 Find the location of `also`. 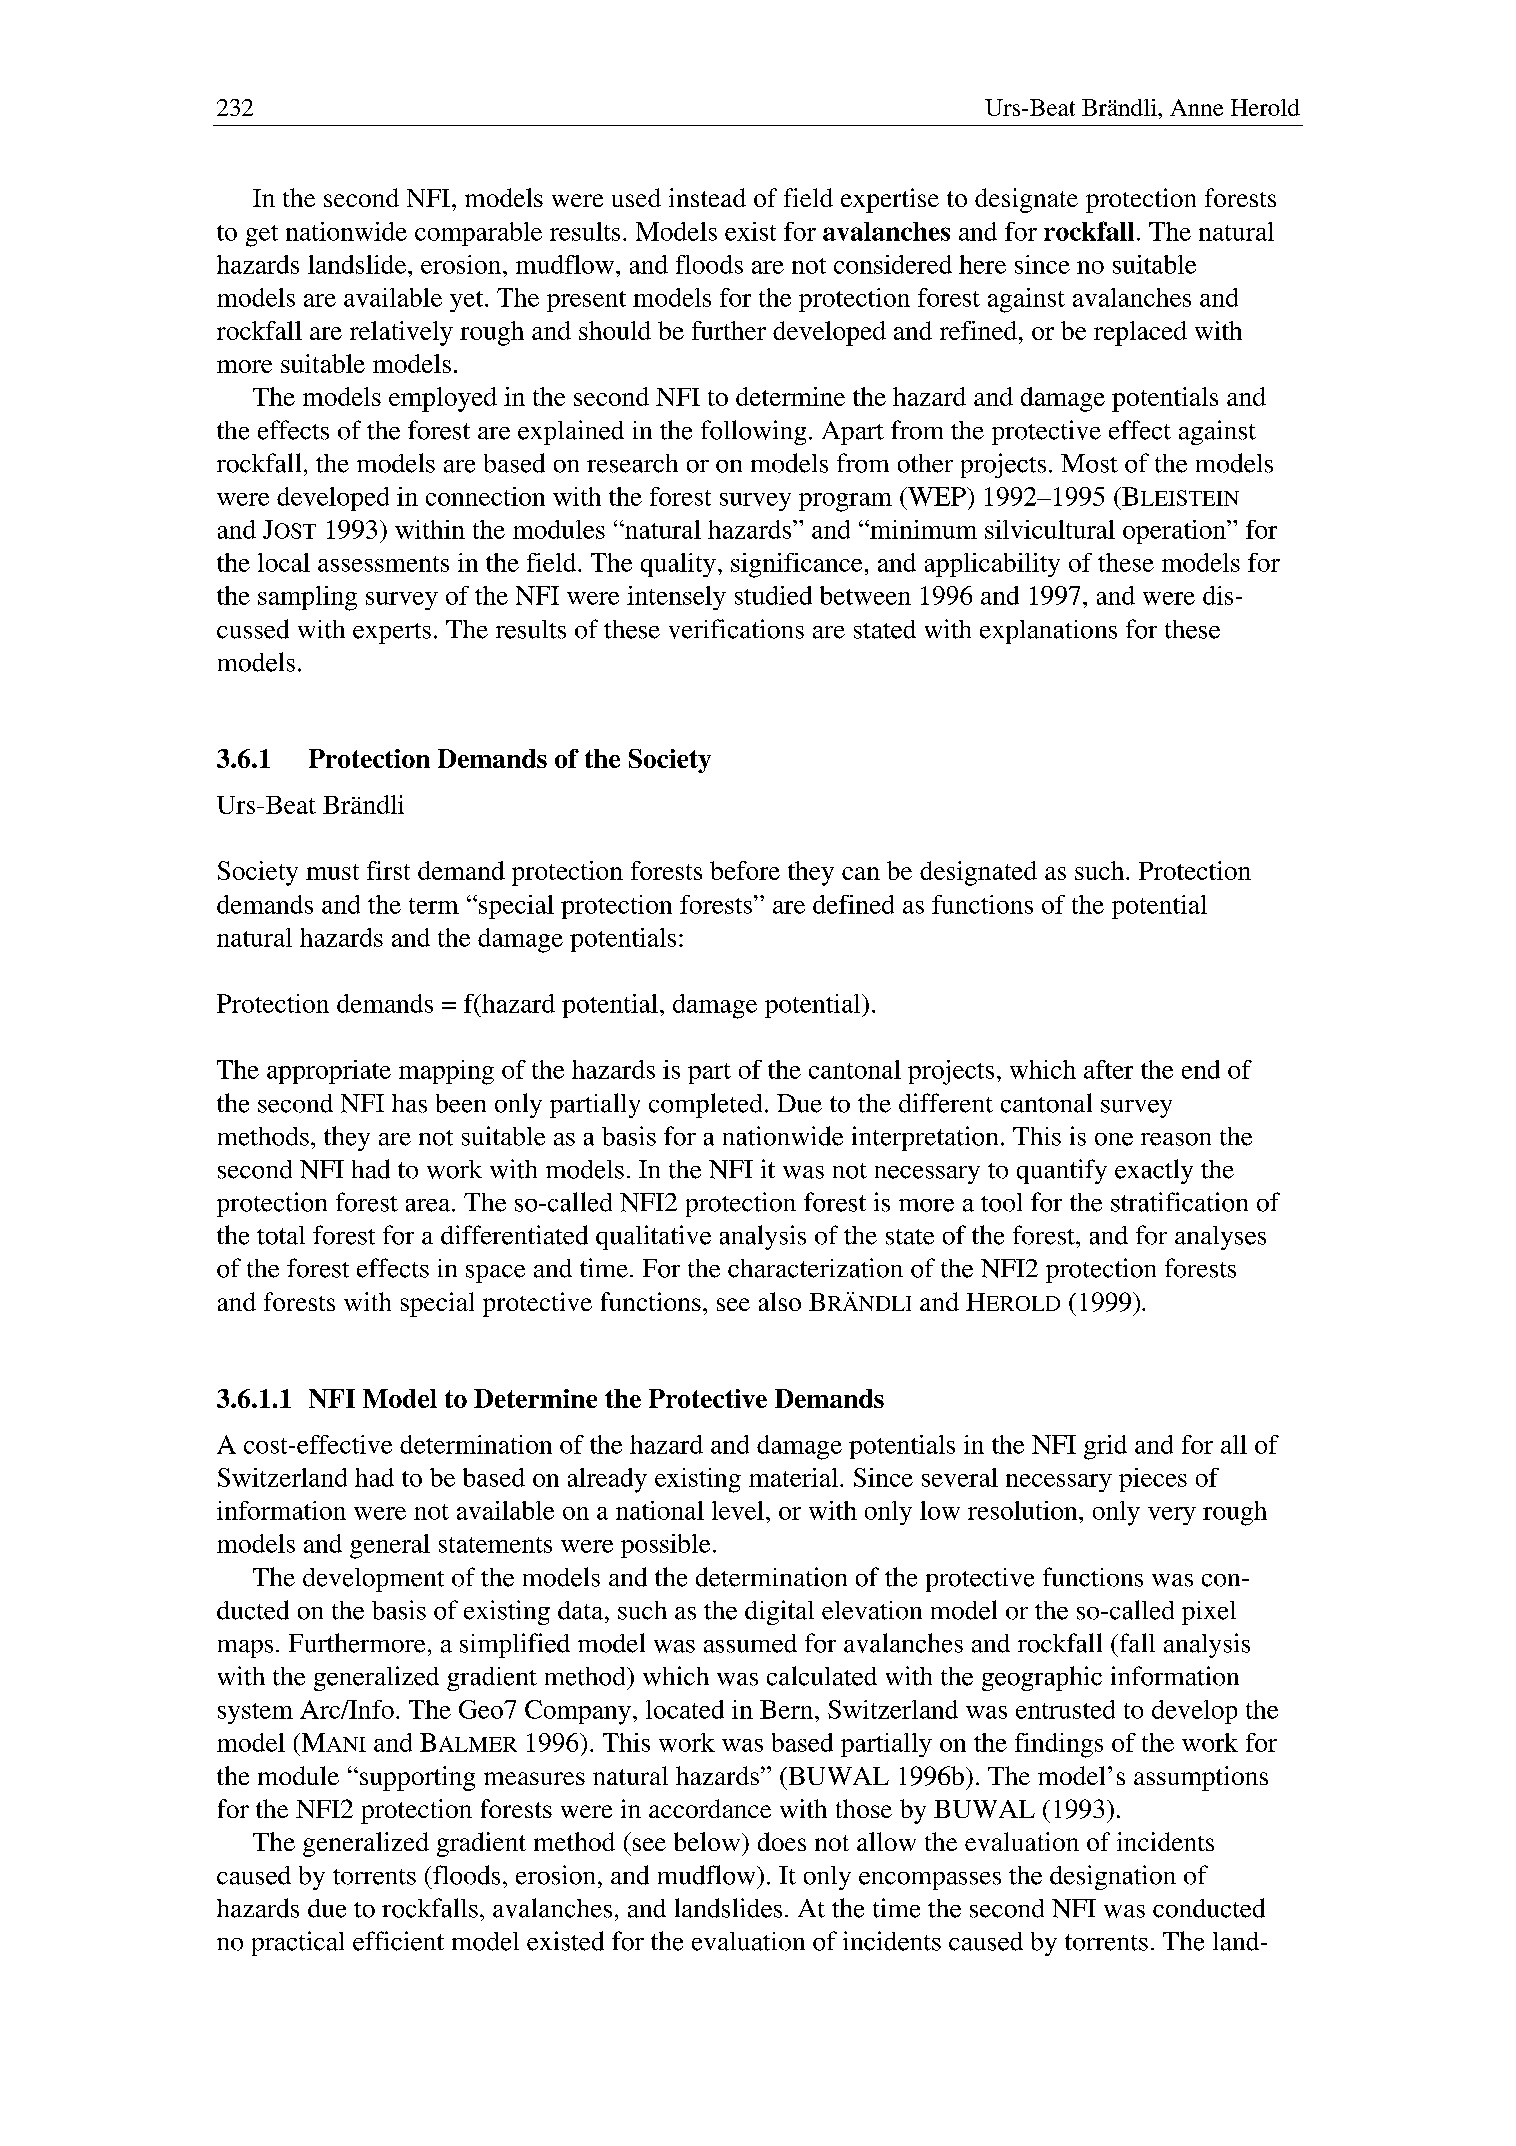

also is located at coordinates (780, 1301).
